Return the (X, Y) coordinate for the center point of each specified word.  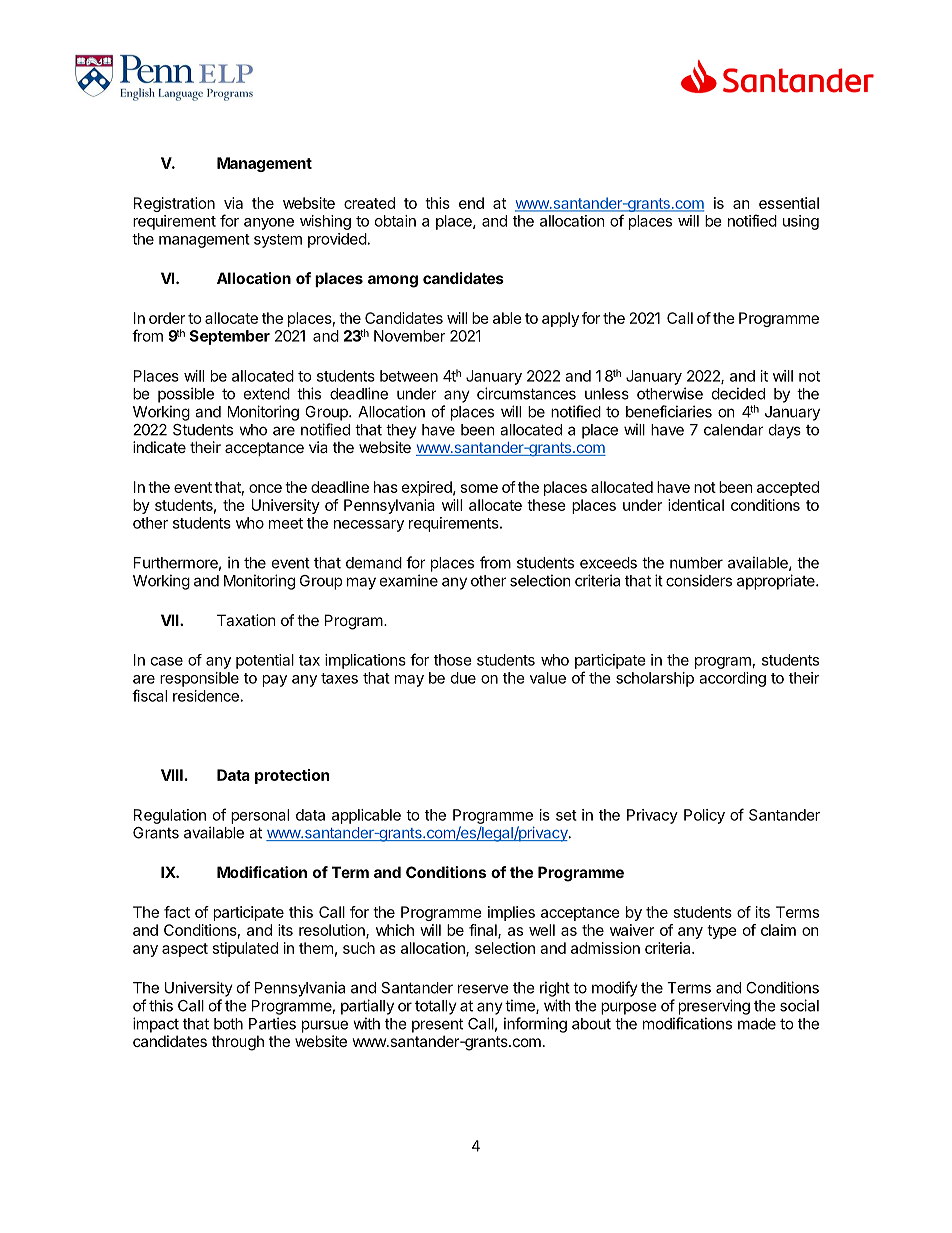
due (463, 678)
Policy (704, 816)
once (265, 488)
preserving (714, 1007)
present (437, 1025)
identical (696, 505)
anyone (269, 224)
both (228, 1024)
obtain (395, 221)
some (479, 488)
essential (789, 203)
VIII (172, 775)
